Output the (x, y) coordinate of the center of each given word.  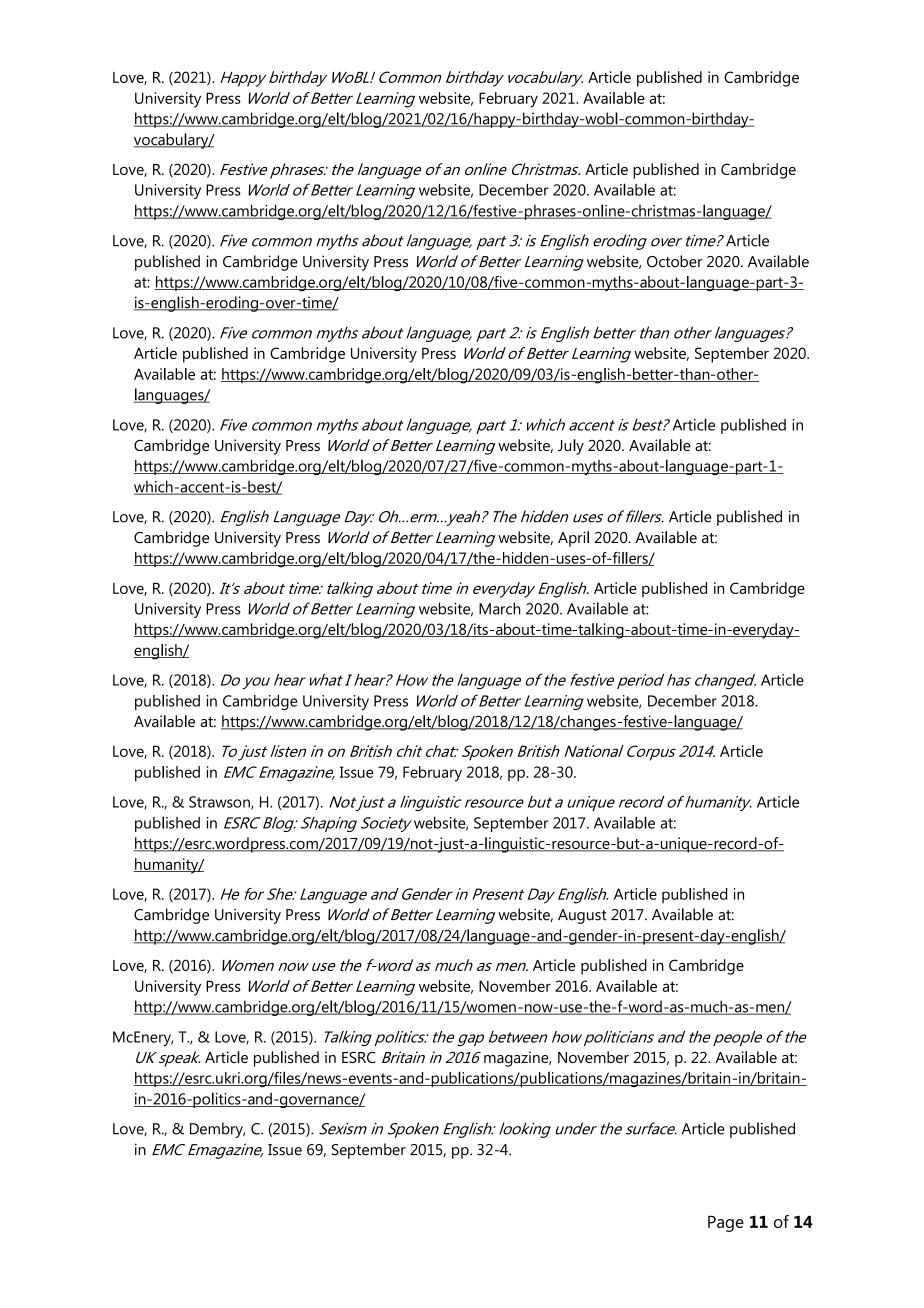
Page (726, 1224)
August (582, 916)
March (500, 608)
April (573, 539)
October (675, 261)
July (571, 447)
